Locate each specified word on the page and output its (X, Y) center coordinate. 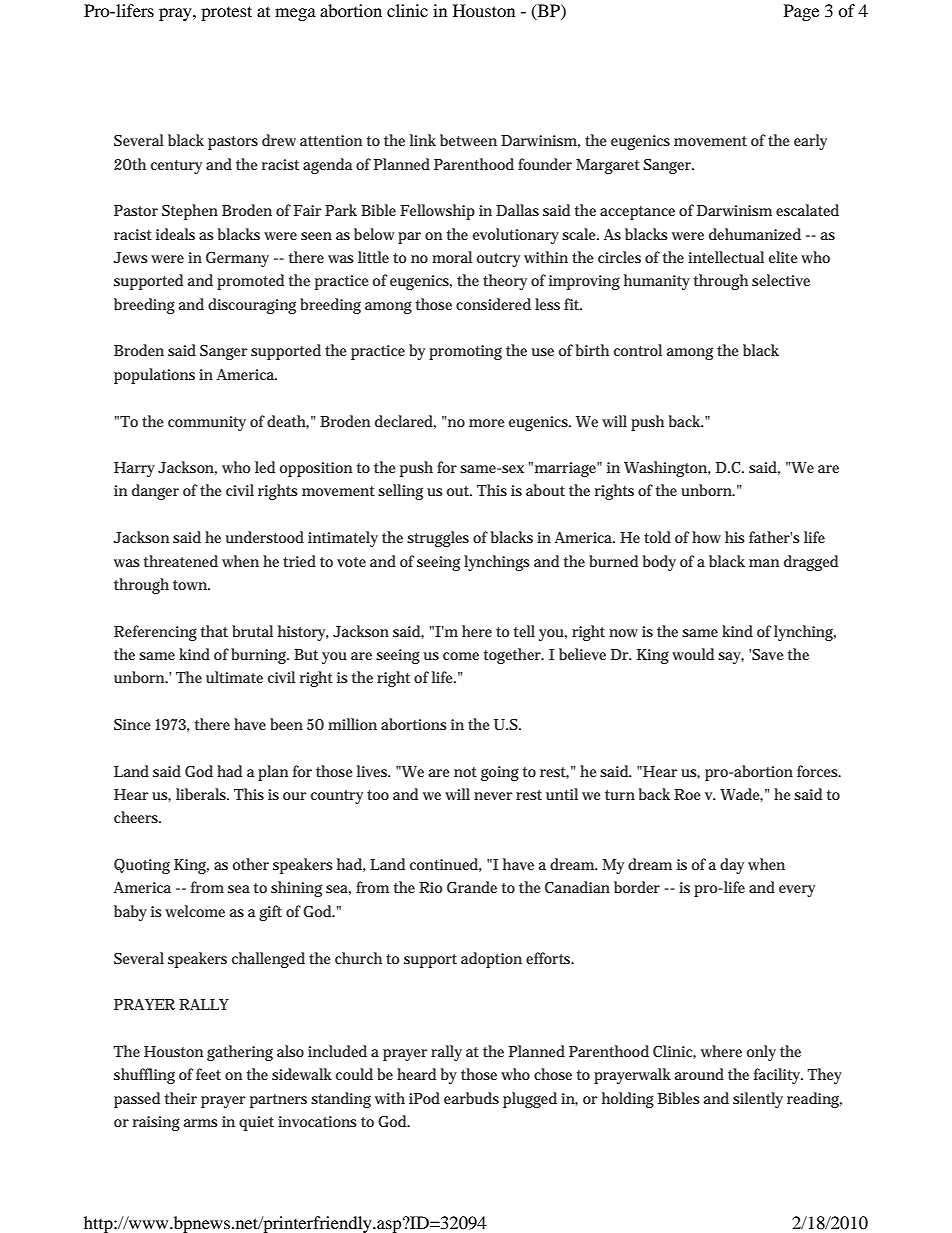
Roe (687, 794)
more (487, 423)
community (207, 423)
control (638, 350)
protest (226, 13)
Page (801, 12)
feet (208, 1074)
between (468, 140)
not (465, 772)
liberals (202, 794)
